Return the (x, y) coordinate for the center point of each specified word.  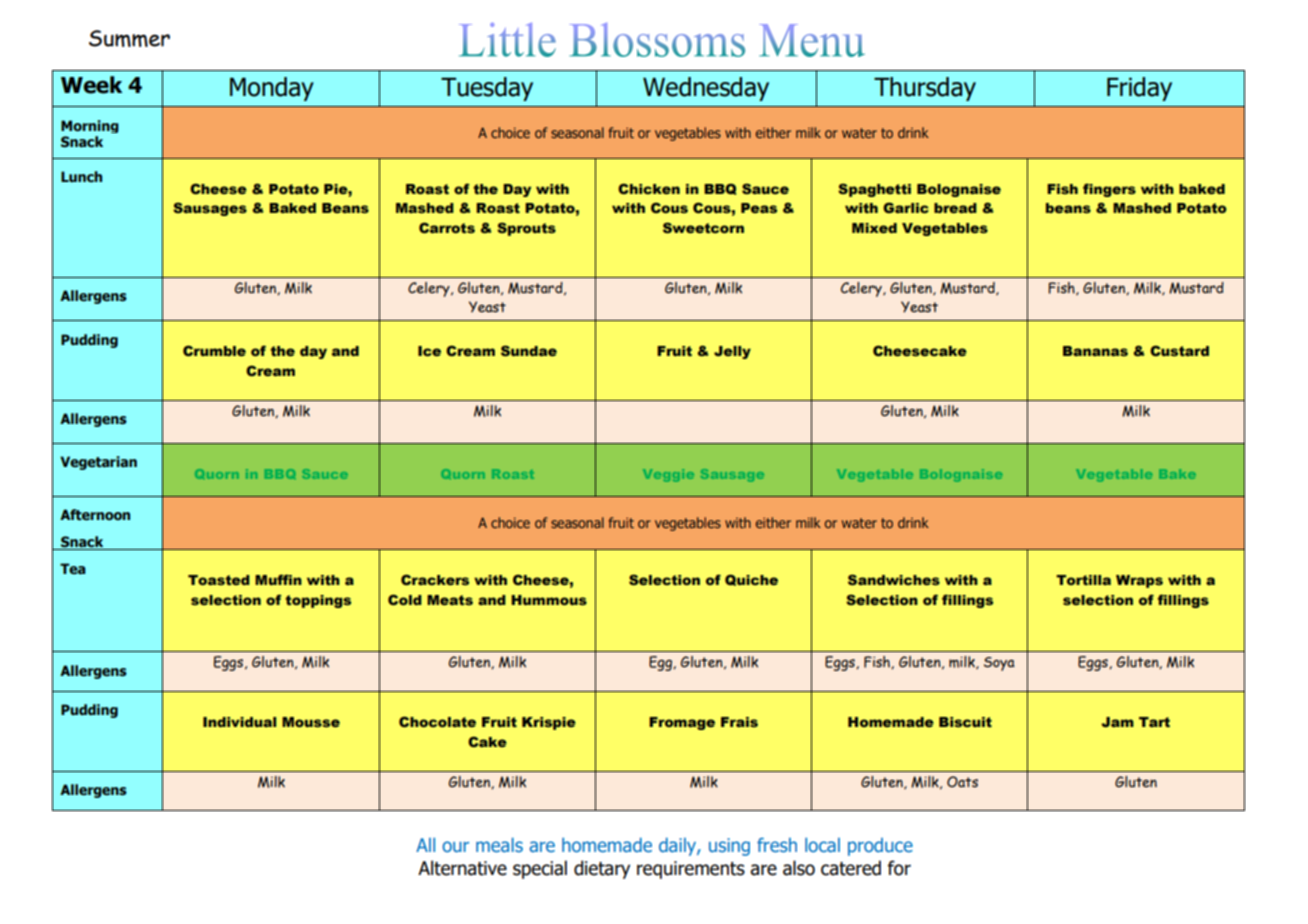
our (455, 846)
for (899, 868)
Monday (272, 89)
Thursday (925, 89)
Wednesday (706, 89)
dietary (602, 869)
